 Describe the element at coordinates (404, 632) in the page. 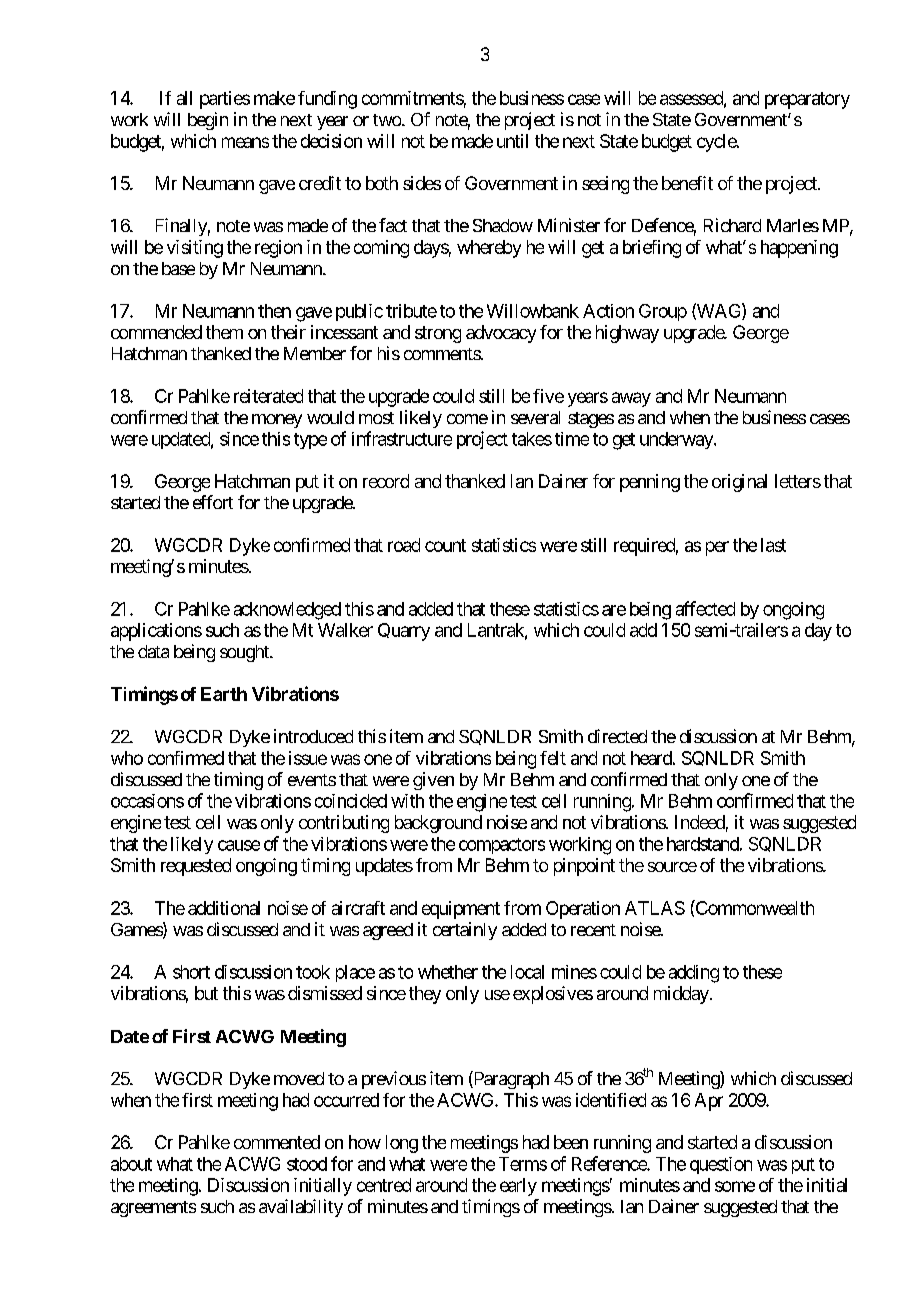

I see `Quarry` at that location.
